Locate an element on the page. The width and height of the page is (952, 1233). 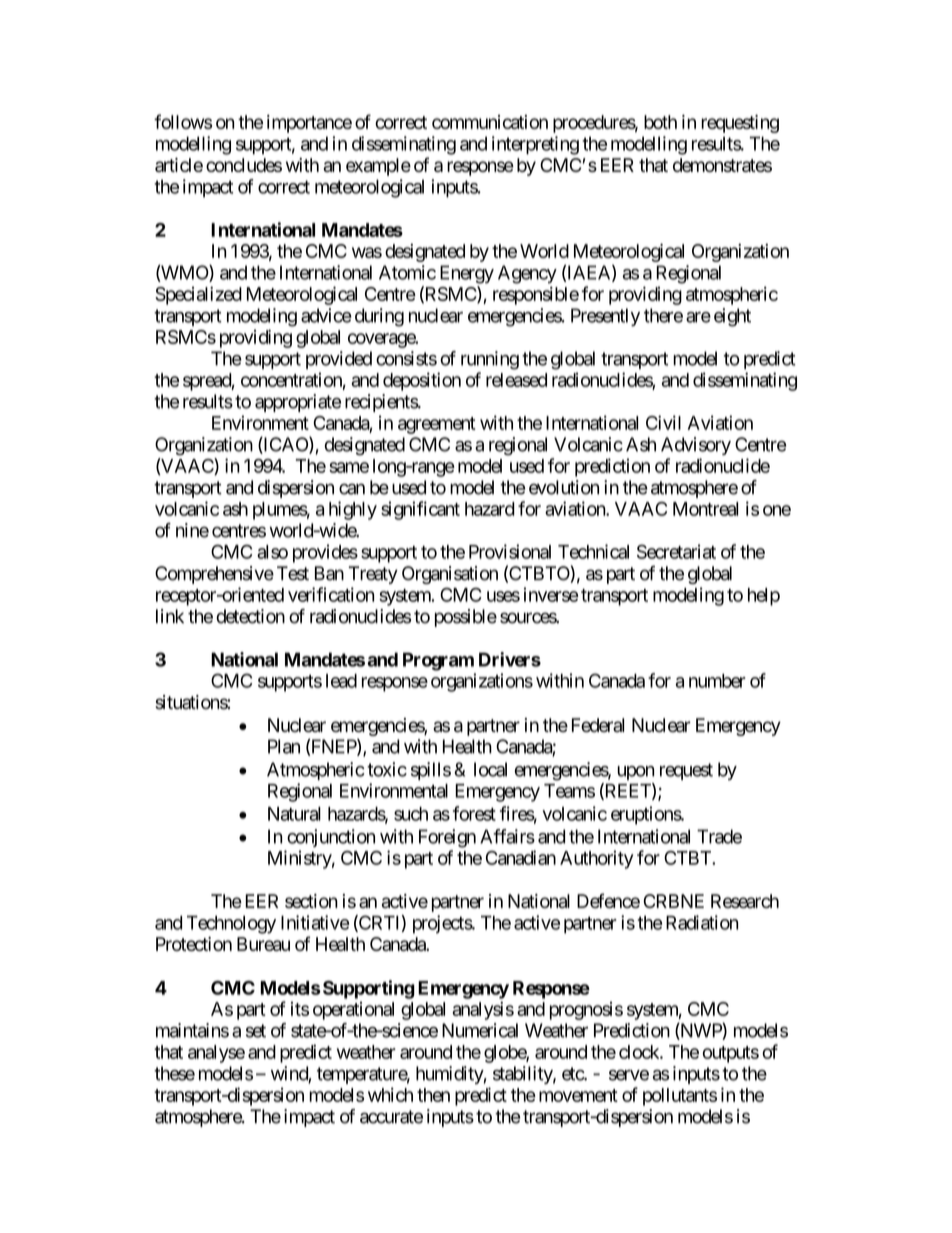
then is located at coordinates (433, 1095).
